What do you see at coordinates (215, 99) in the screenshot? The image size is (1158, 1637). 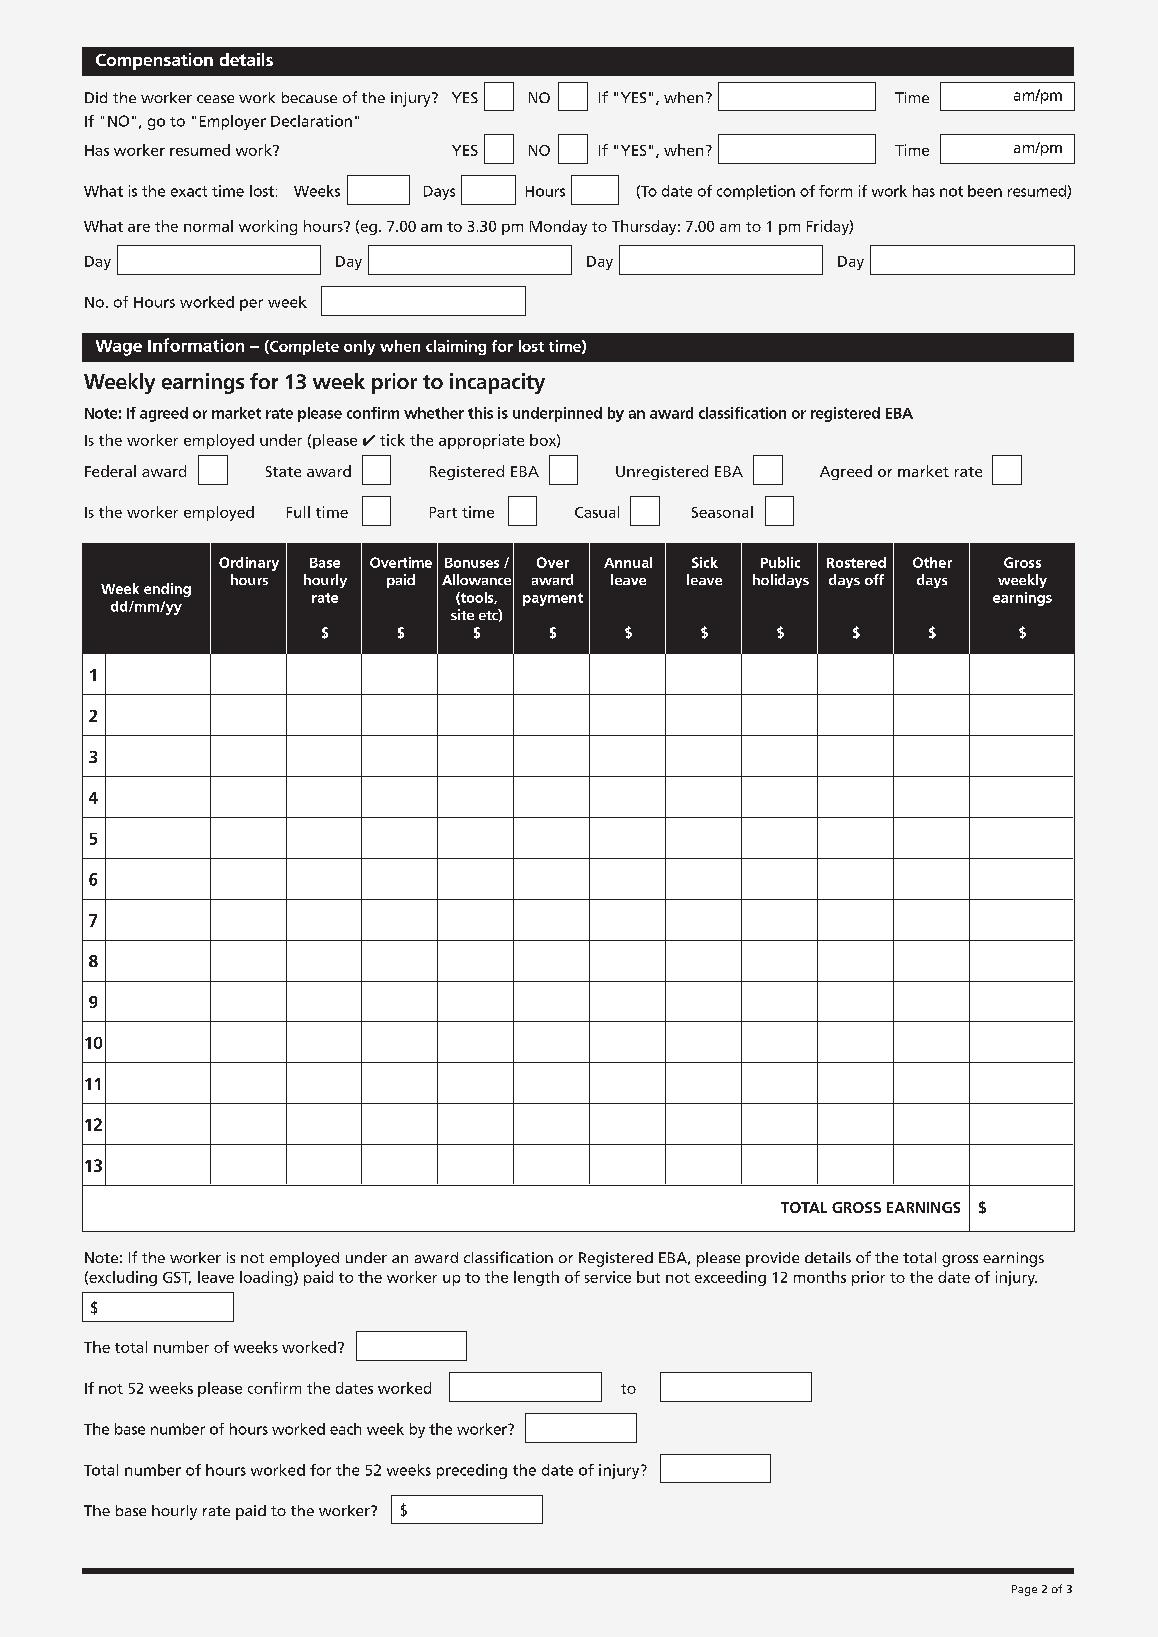 I see `cease` at bounding box center [215, 99].
